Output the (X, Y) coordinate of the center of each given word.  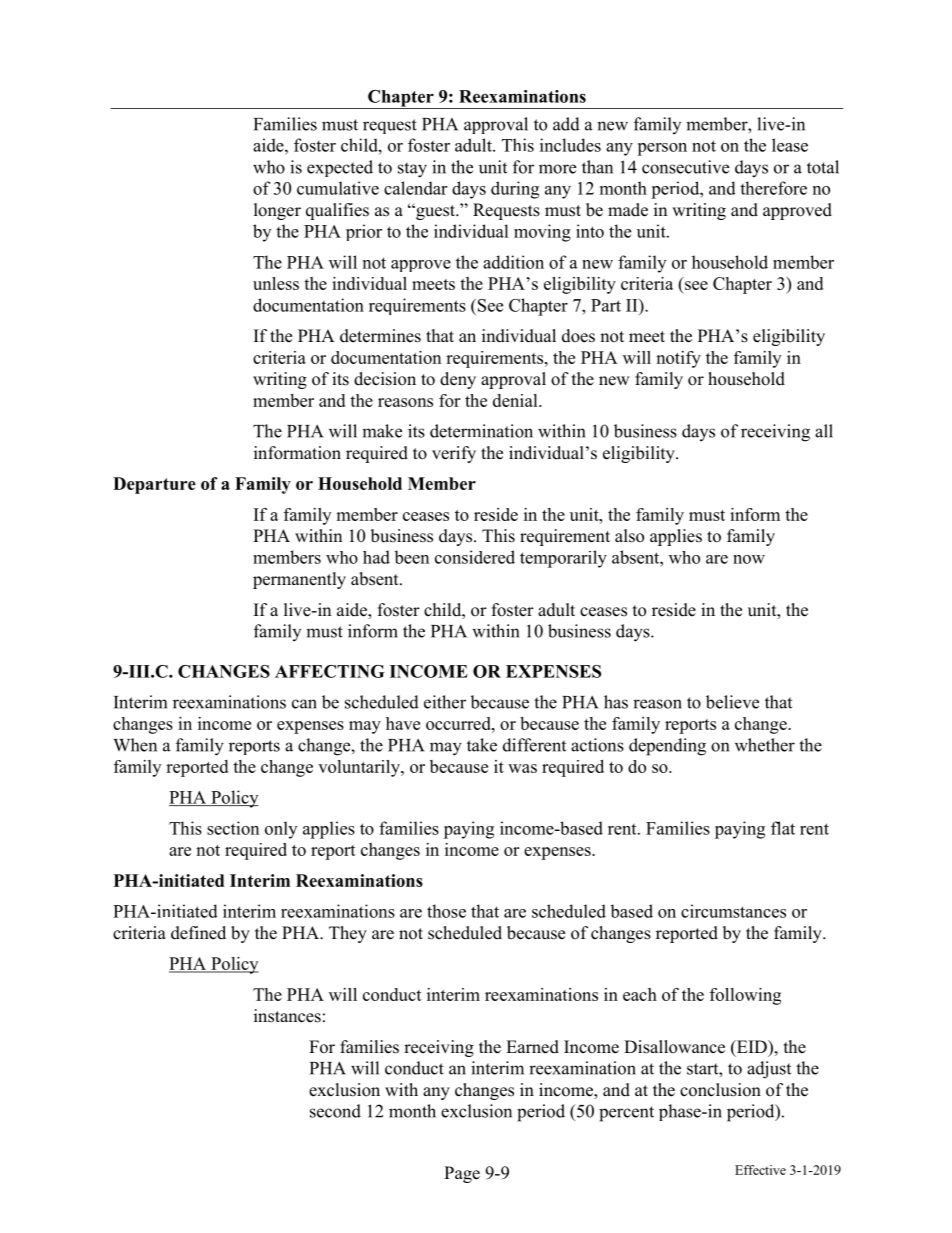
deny (458, 380)
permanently (299, 580)
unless (276, 283)
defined (198, 933)
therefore (773, 188)
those (446, 911)
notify (678, 359)
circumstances (733, 911)
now (749, 559)
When (135, 745)
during (515, 190)
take (482, 745)
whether (765, 745)
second (335, 1111)
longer (277, 211)
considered (475, 557)
